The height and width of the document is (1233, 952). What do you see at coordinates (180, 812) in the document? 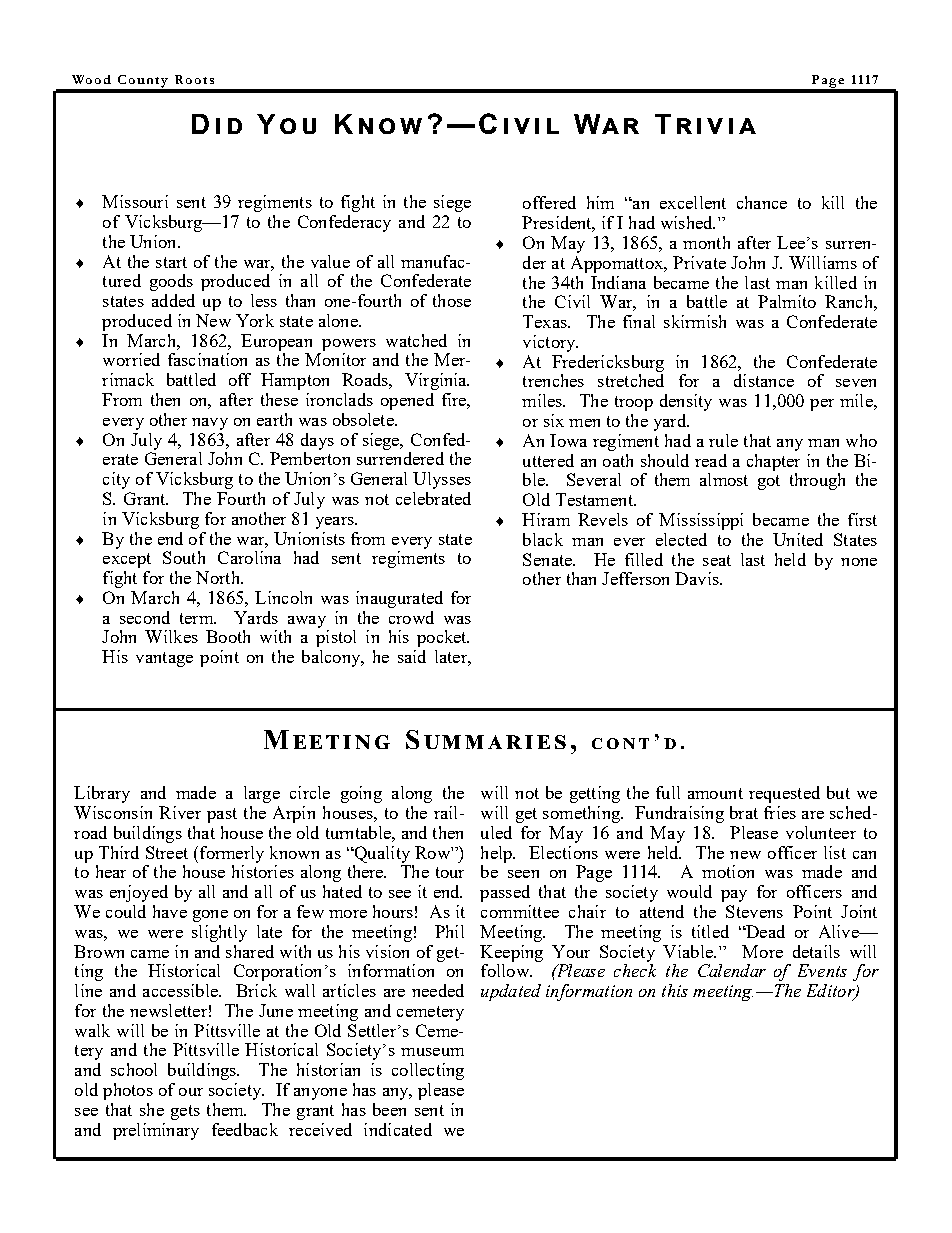
I see `River` at bounding box center [180, 812].
